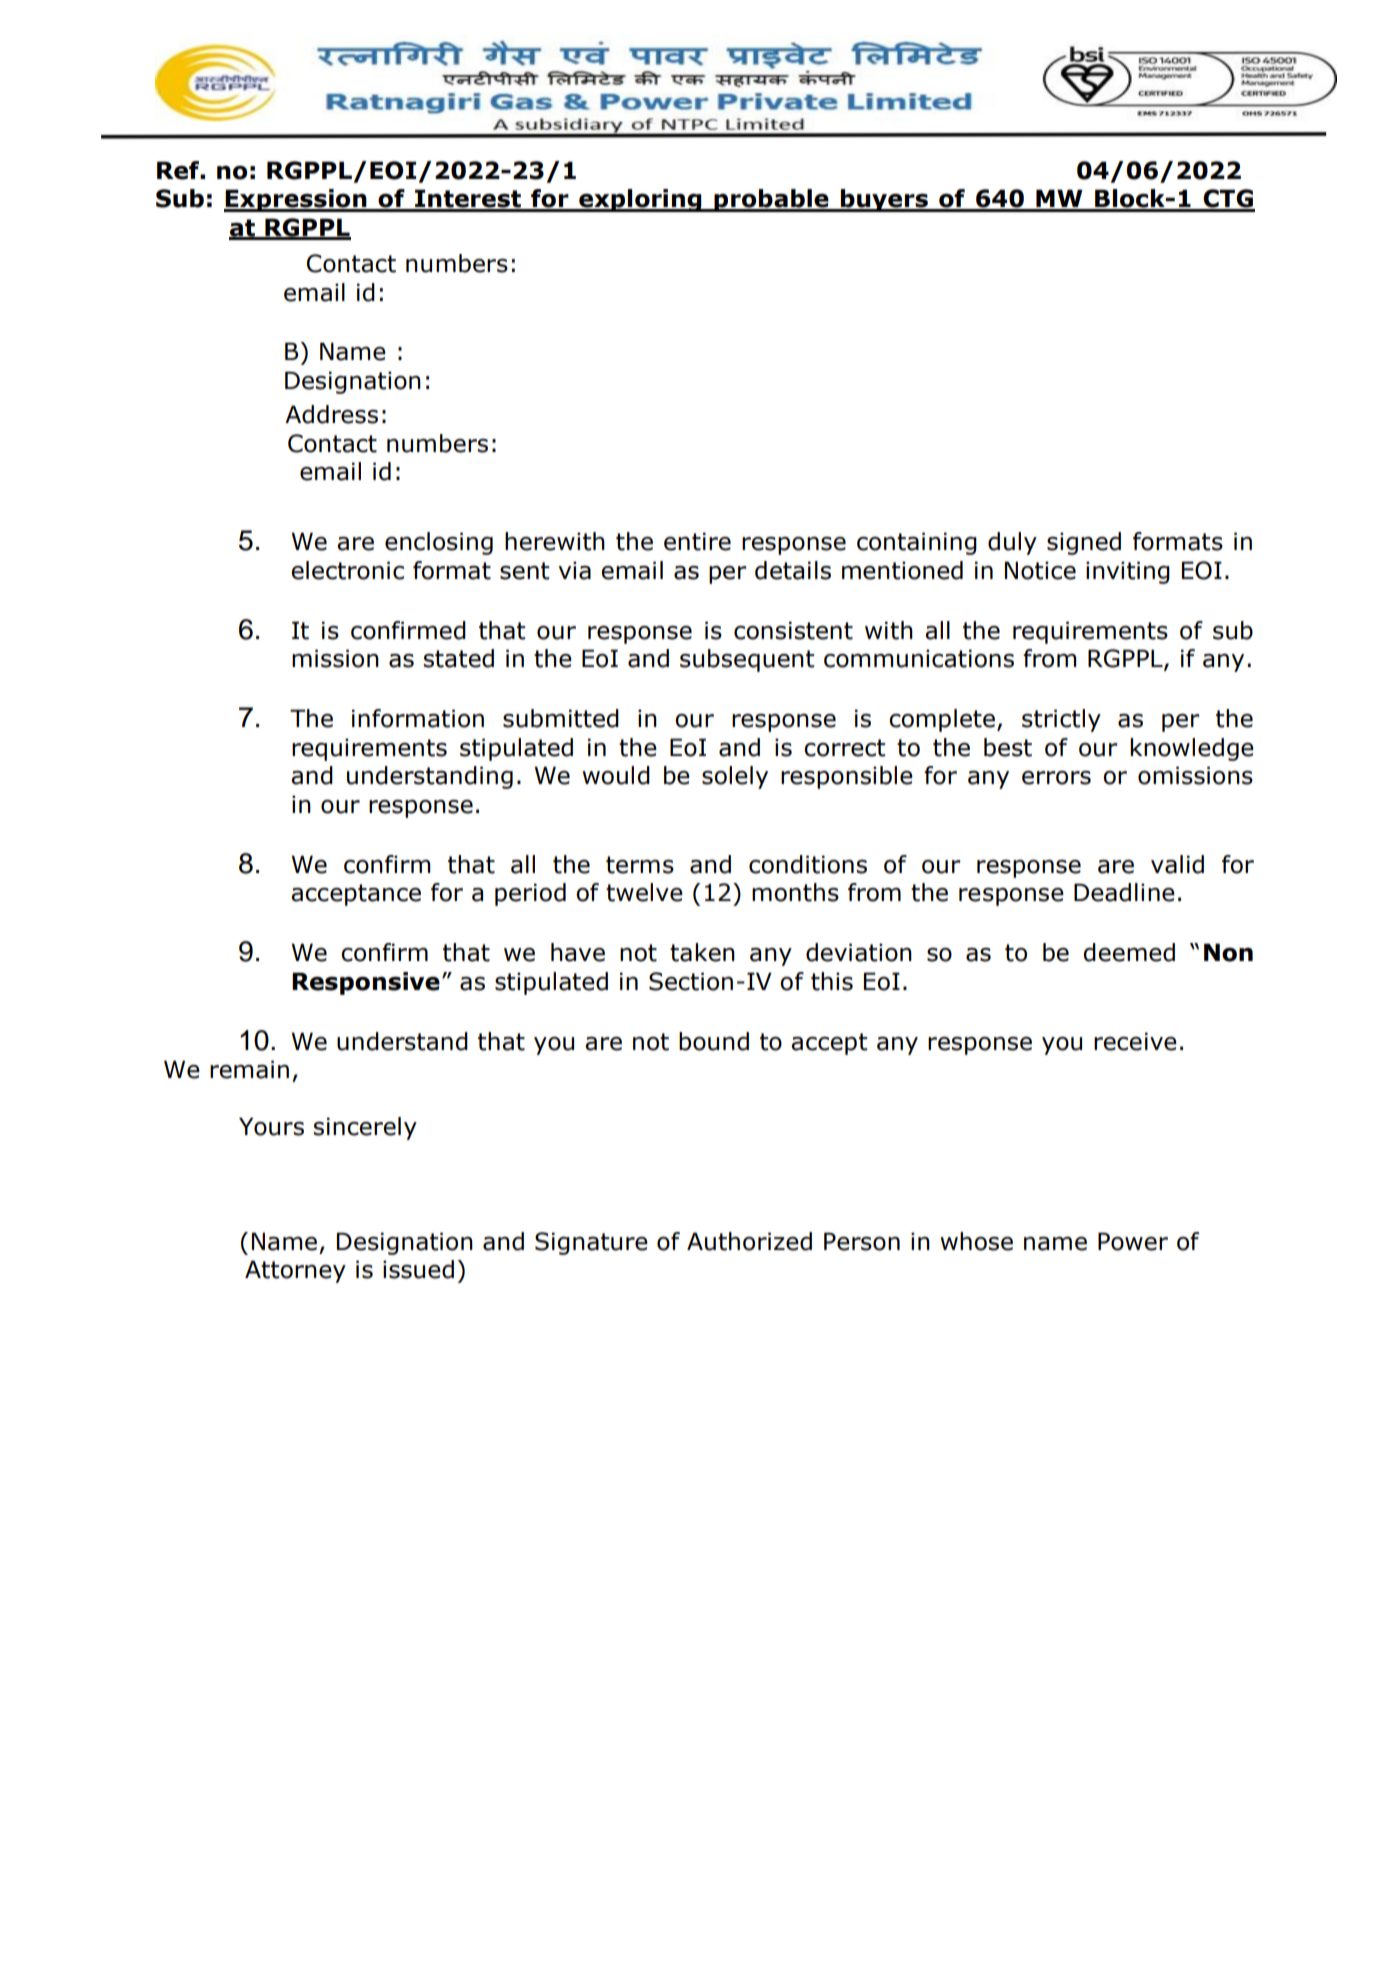 This screenshot has height=1978, width=1399. Describe the element at coordinates (458, 658) in the screenshot. I see `stated` at that location.
